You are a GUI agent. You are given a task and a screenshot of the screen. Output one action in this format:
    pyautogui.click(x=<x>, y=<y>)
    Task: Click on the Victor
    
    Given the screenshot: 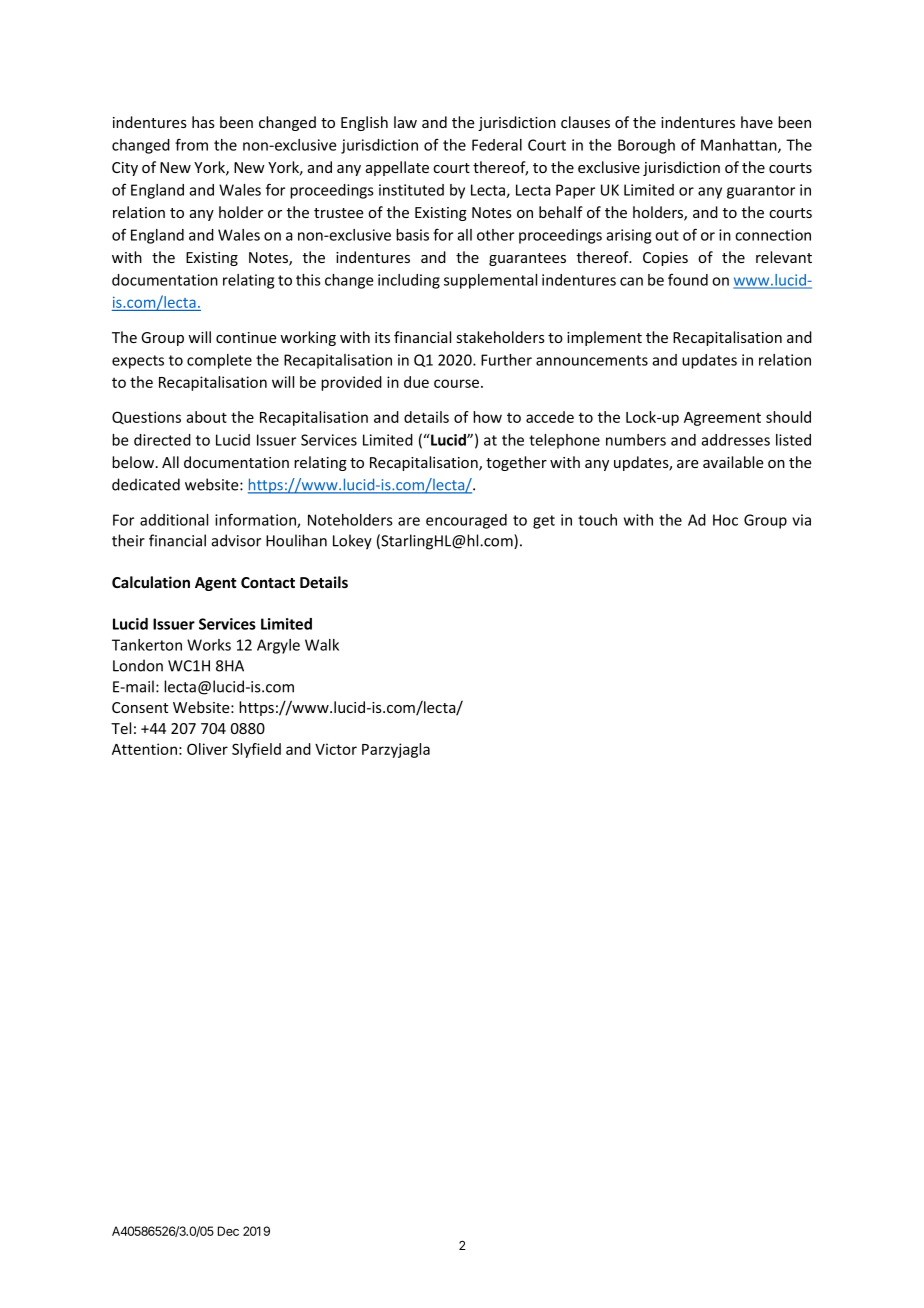 What is the action you would take?
    pyautogui.click(x=336, y=749)
